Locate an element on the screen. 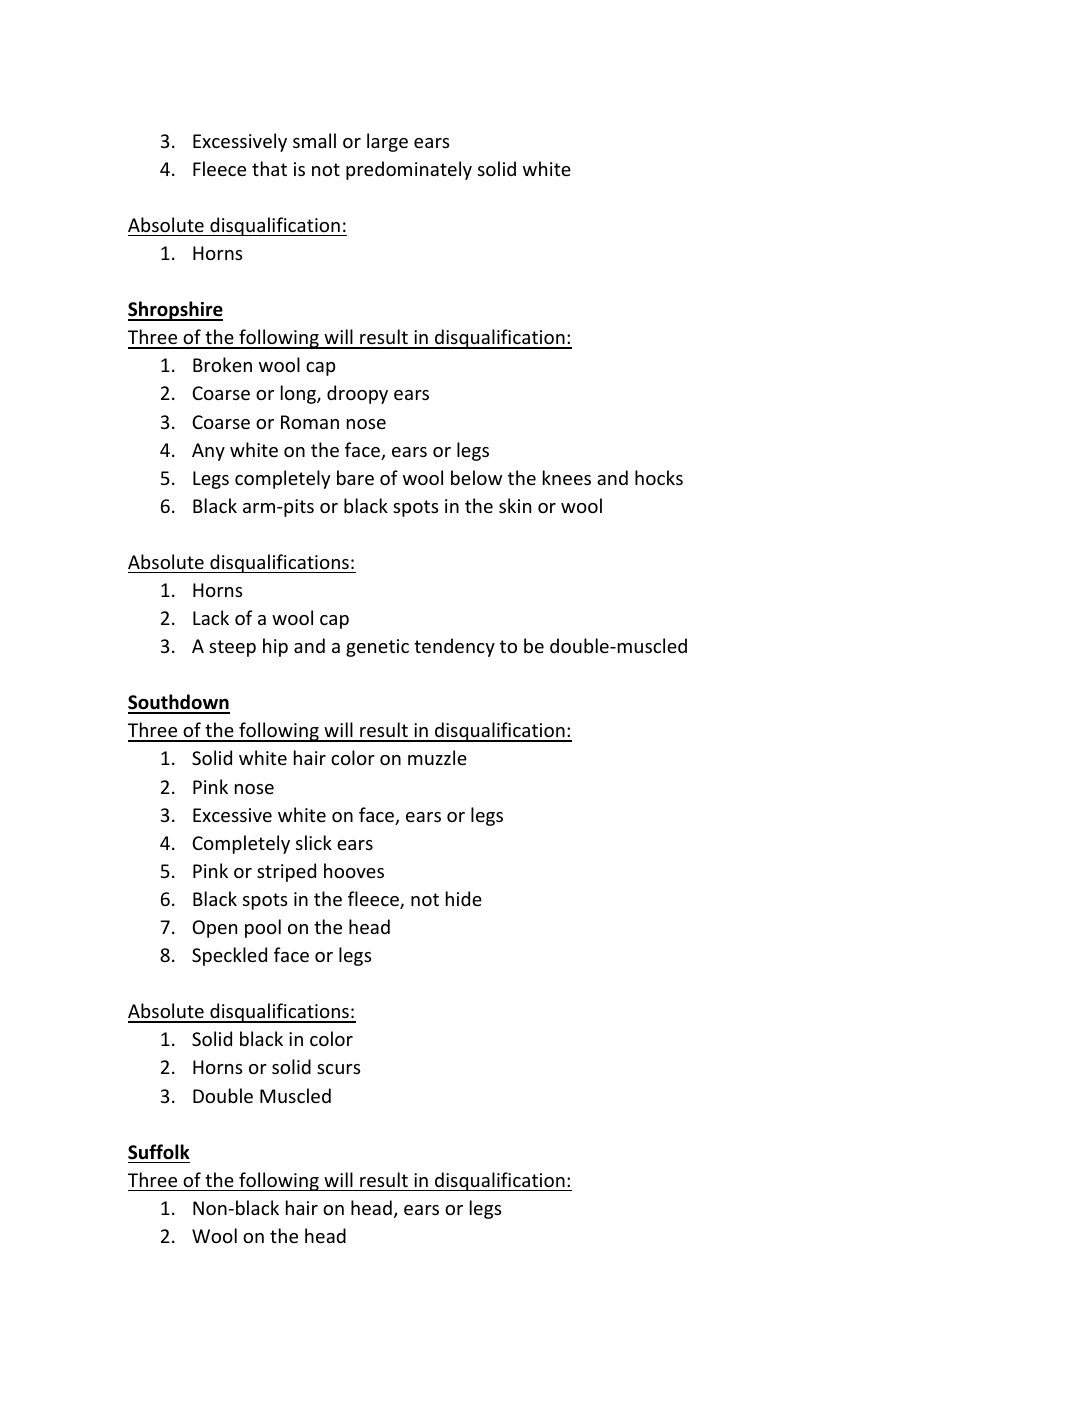  hide is located at coordinates (464, 898).
